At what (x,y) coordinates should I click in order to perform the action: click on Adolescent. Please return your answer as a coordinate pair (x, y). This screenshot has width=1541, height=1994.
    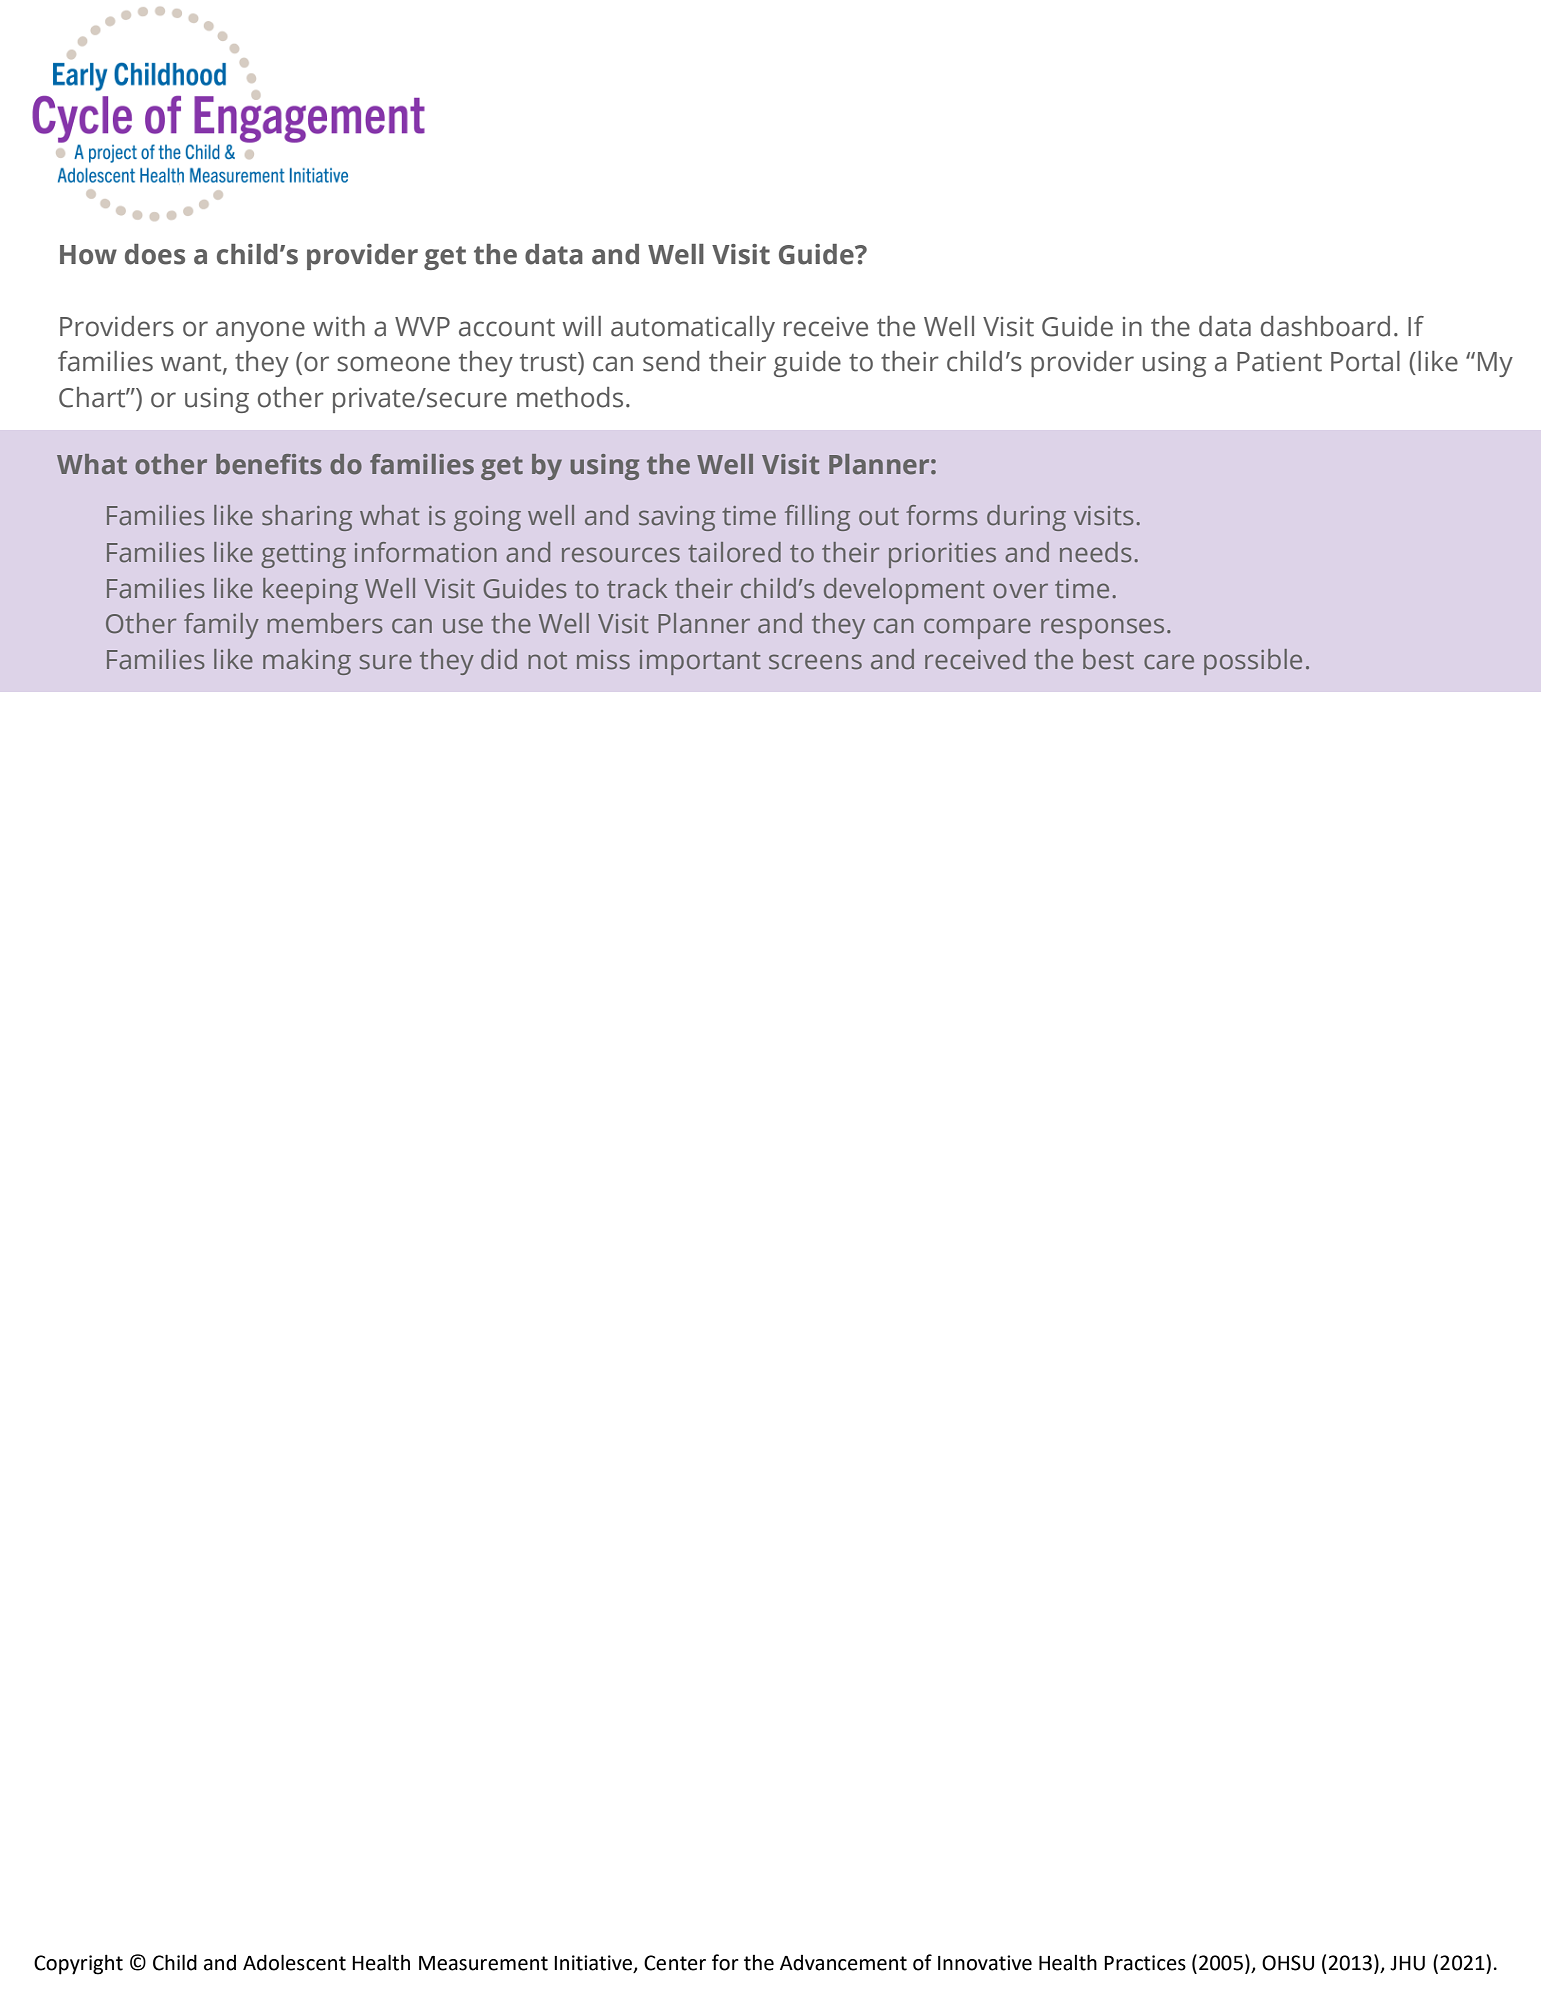
    Looking at the image, I should click on (294, 1962).
